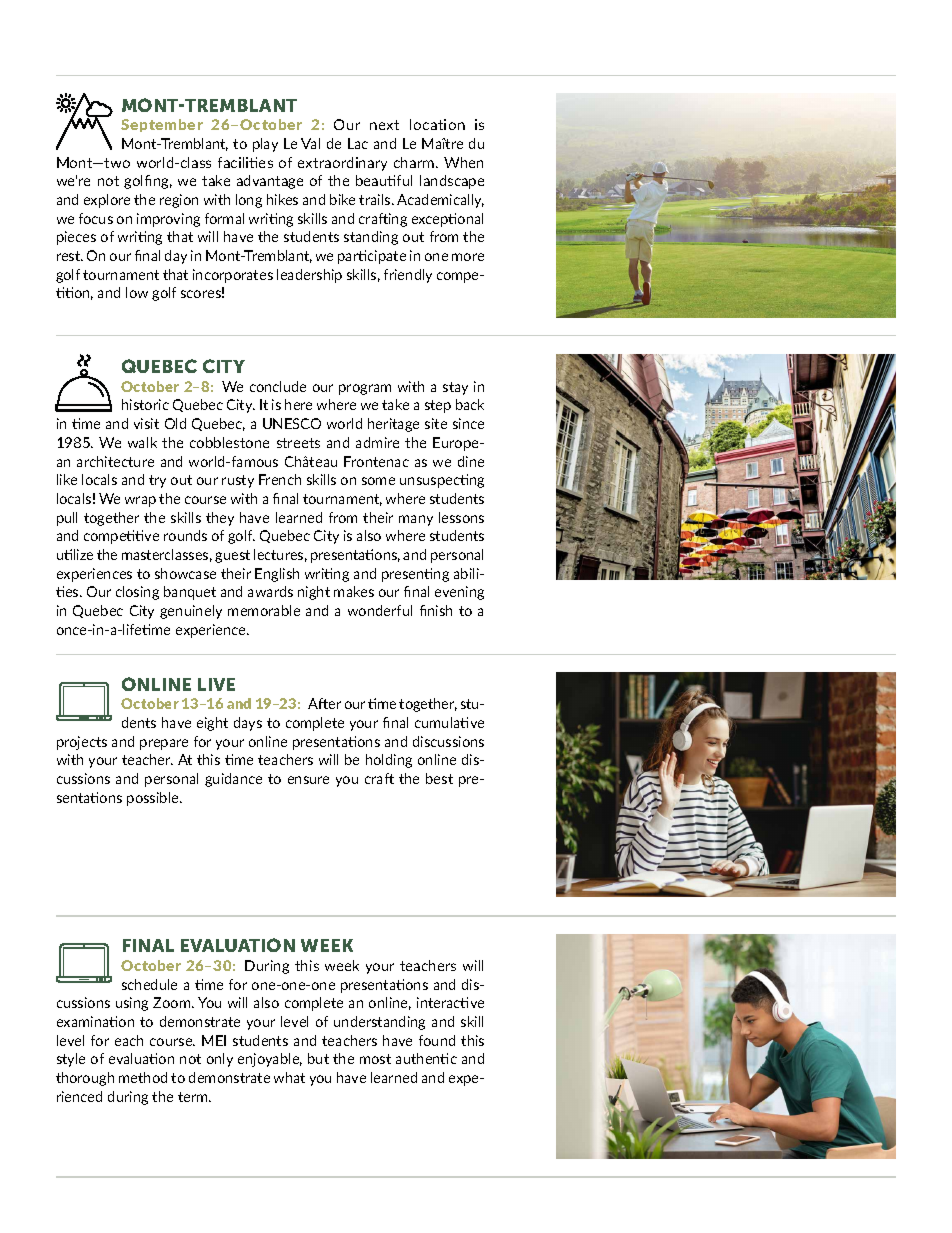 Image resolution: width=952 pixels, height=1233 pixels. Describe the element at coordinates (142, 442) in the document. I see `walk` at that location.
